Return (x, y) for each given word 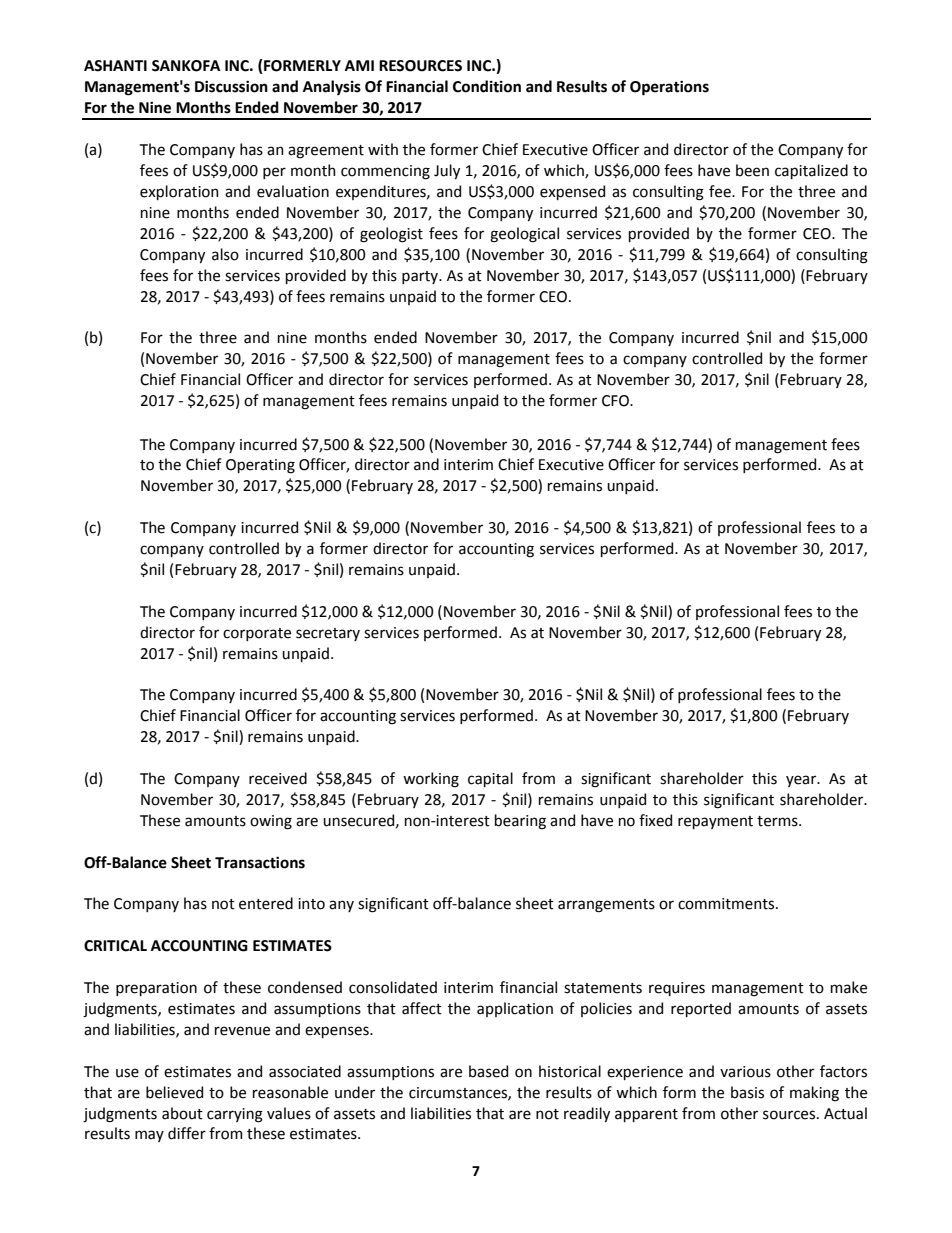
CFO (616, 401)
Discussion (231, 87)
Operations (669, 88)
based (488, 1071)
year (802, 781)
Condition (487, 86)
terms (778, 821)
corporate (257, 634)
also (225, 254)
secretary (328, 634)
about (182, 1113)
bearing (520, 822)
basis (747, 1092)
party (421, 277)
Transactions (260, 863)
